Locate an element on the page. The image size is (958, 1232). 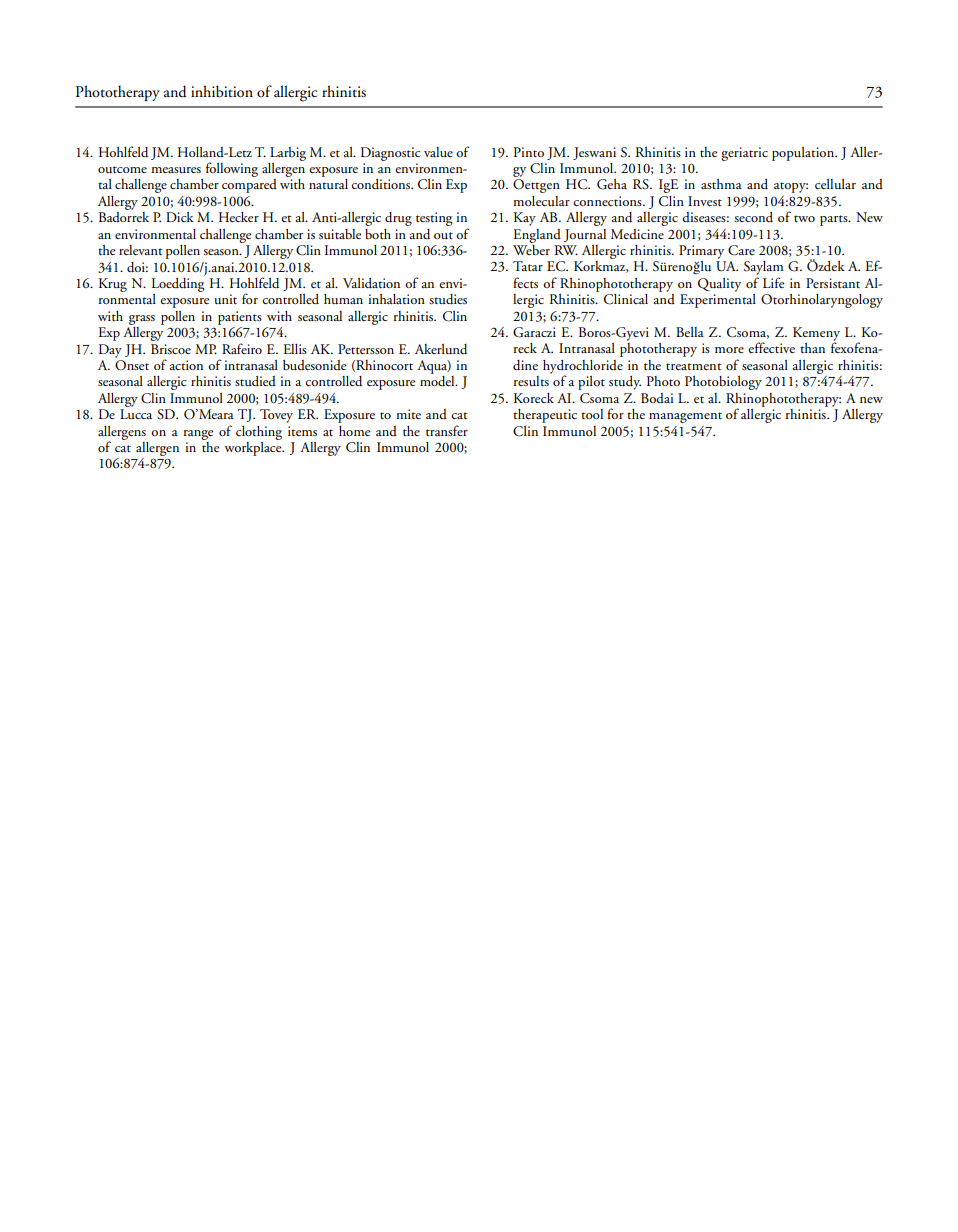
range is located at coordinates (198, 435).
